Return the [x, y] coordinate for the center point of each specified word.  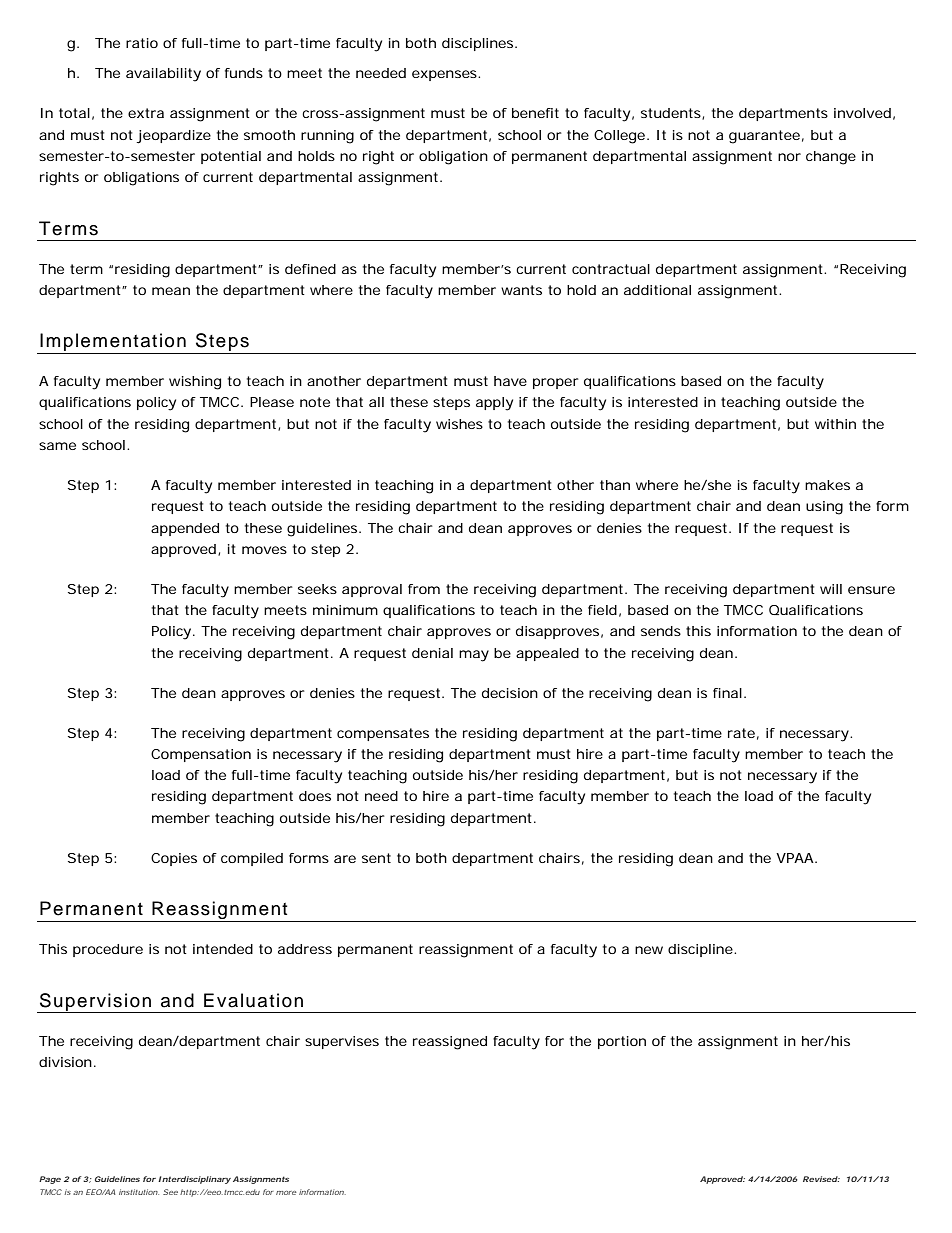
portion [622, 1042]
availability [163, 75]
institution [139, 1192]
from [424, 589]
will [831, 589]
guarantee [764, 137]
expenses [445, 75]
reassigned [450, 1043]
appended [185, 529]
